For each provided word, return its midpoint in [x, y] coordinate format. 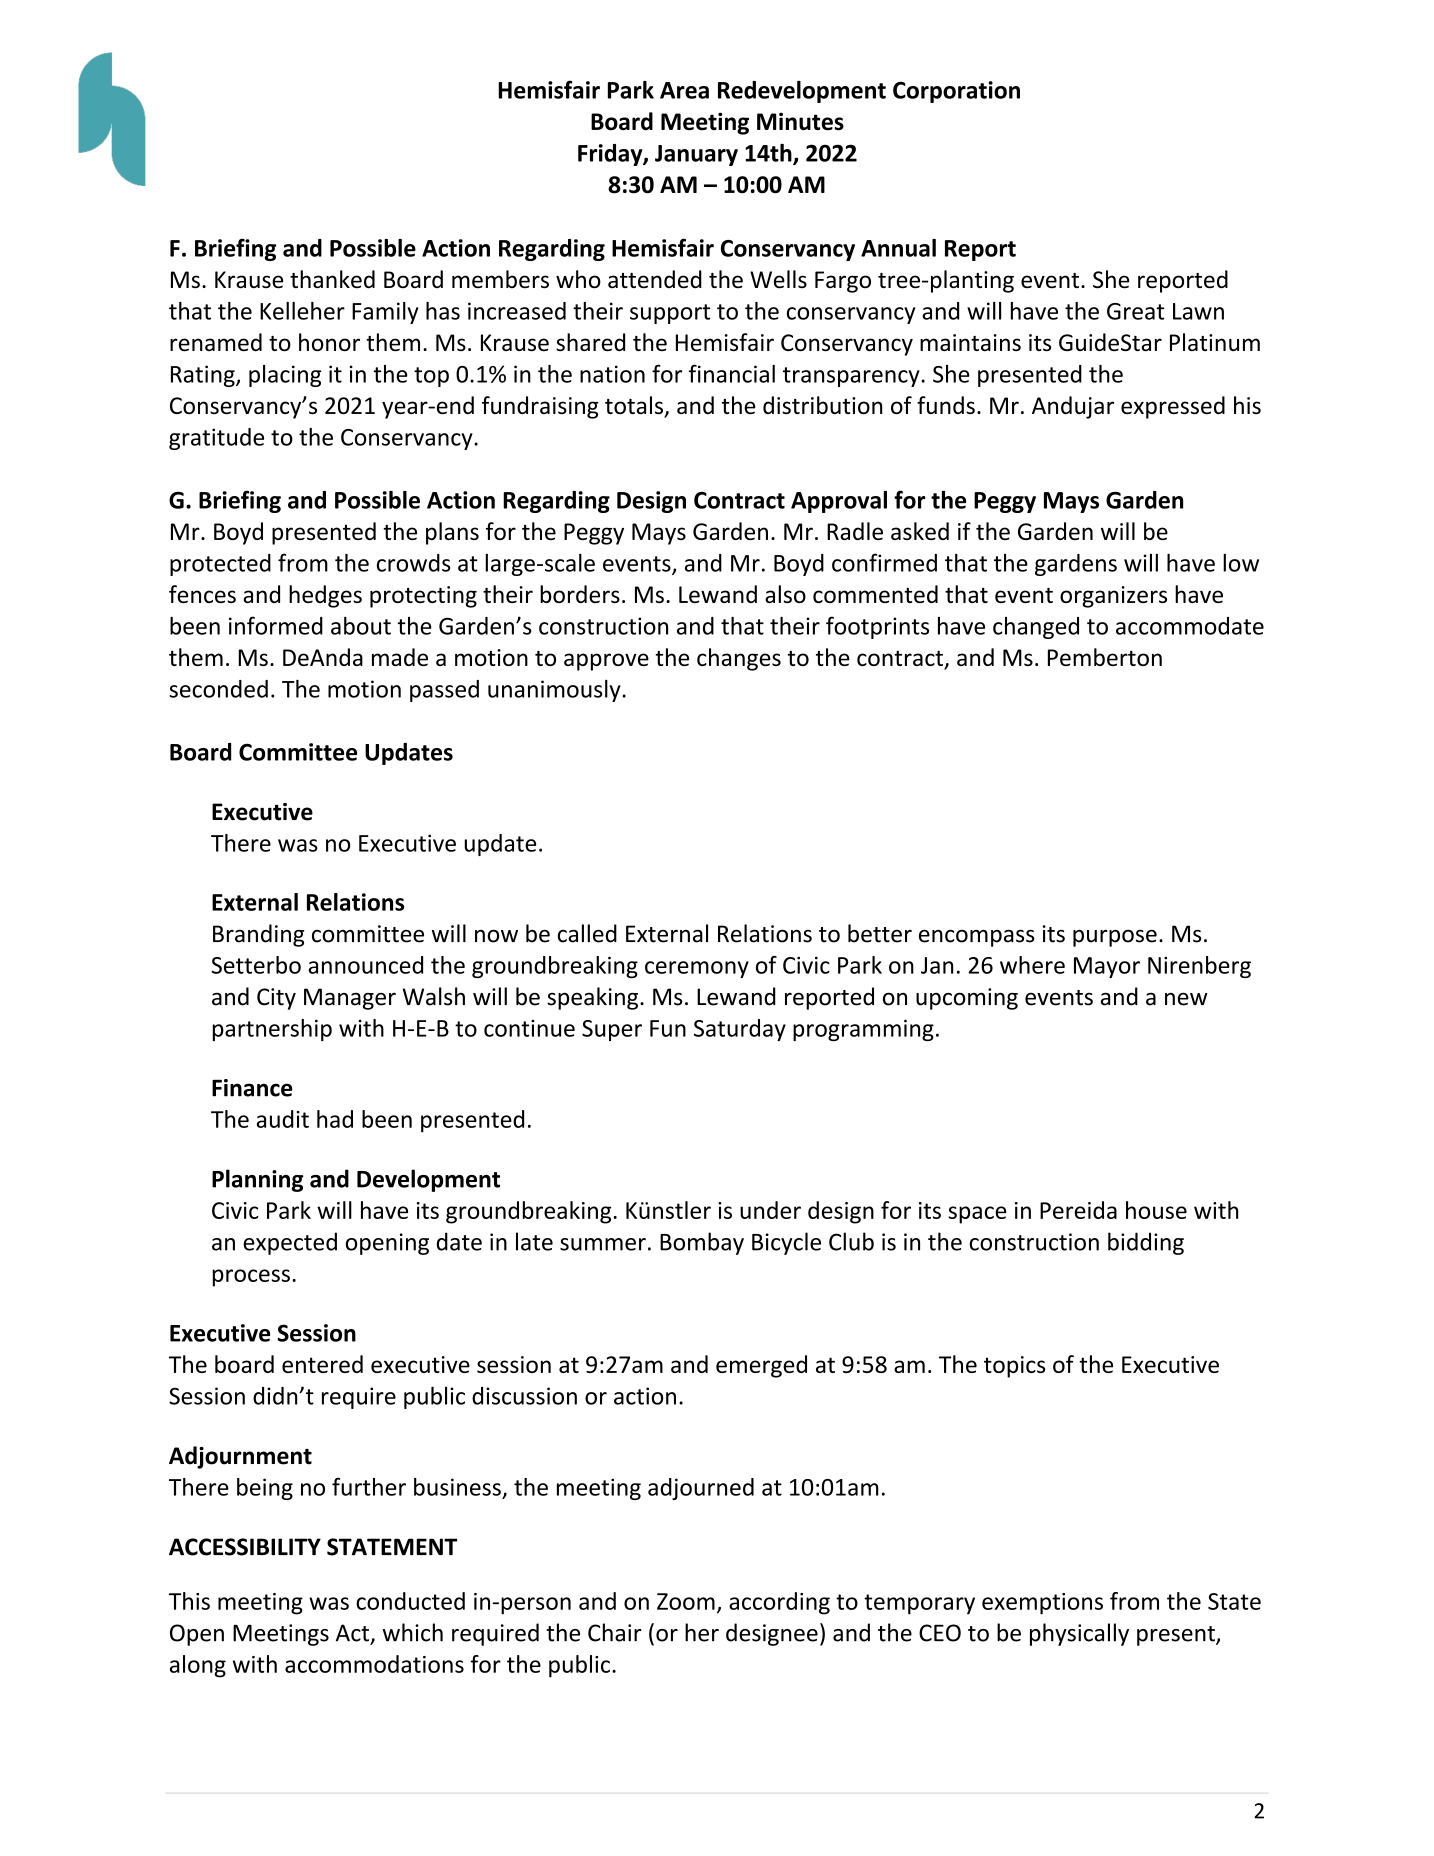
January [696, 155]
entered [322, 1364]
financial [732, 373]
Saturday [740, 1030]
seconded [218, 689]
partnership [272, 1030]
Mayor [1107, 967]
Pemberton [1105, 657]
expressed [1173, 407]
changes [739, 659]
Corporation [956, 92]
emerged [761, 1366]
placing [285, 376]
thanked [332, 279]
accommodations [374, 1664]
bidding [1146, 1243]
